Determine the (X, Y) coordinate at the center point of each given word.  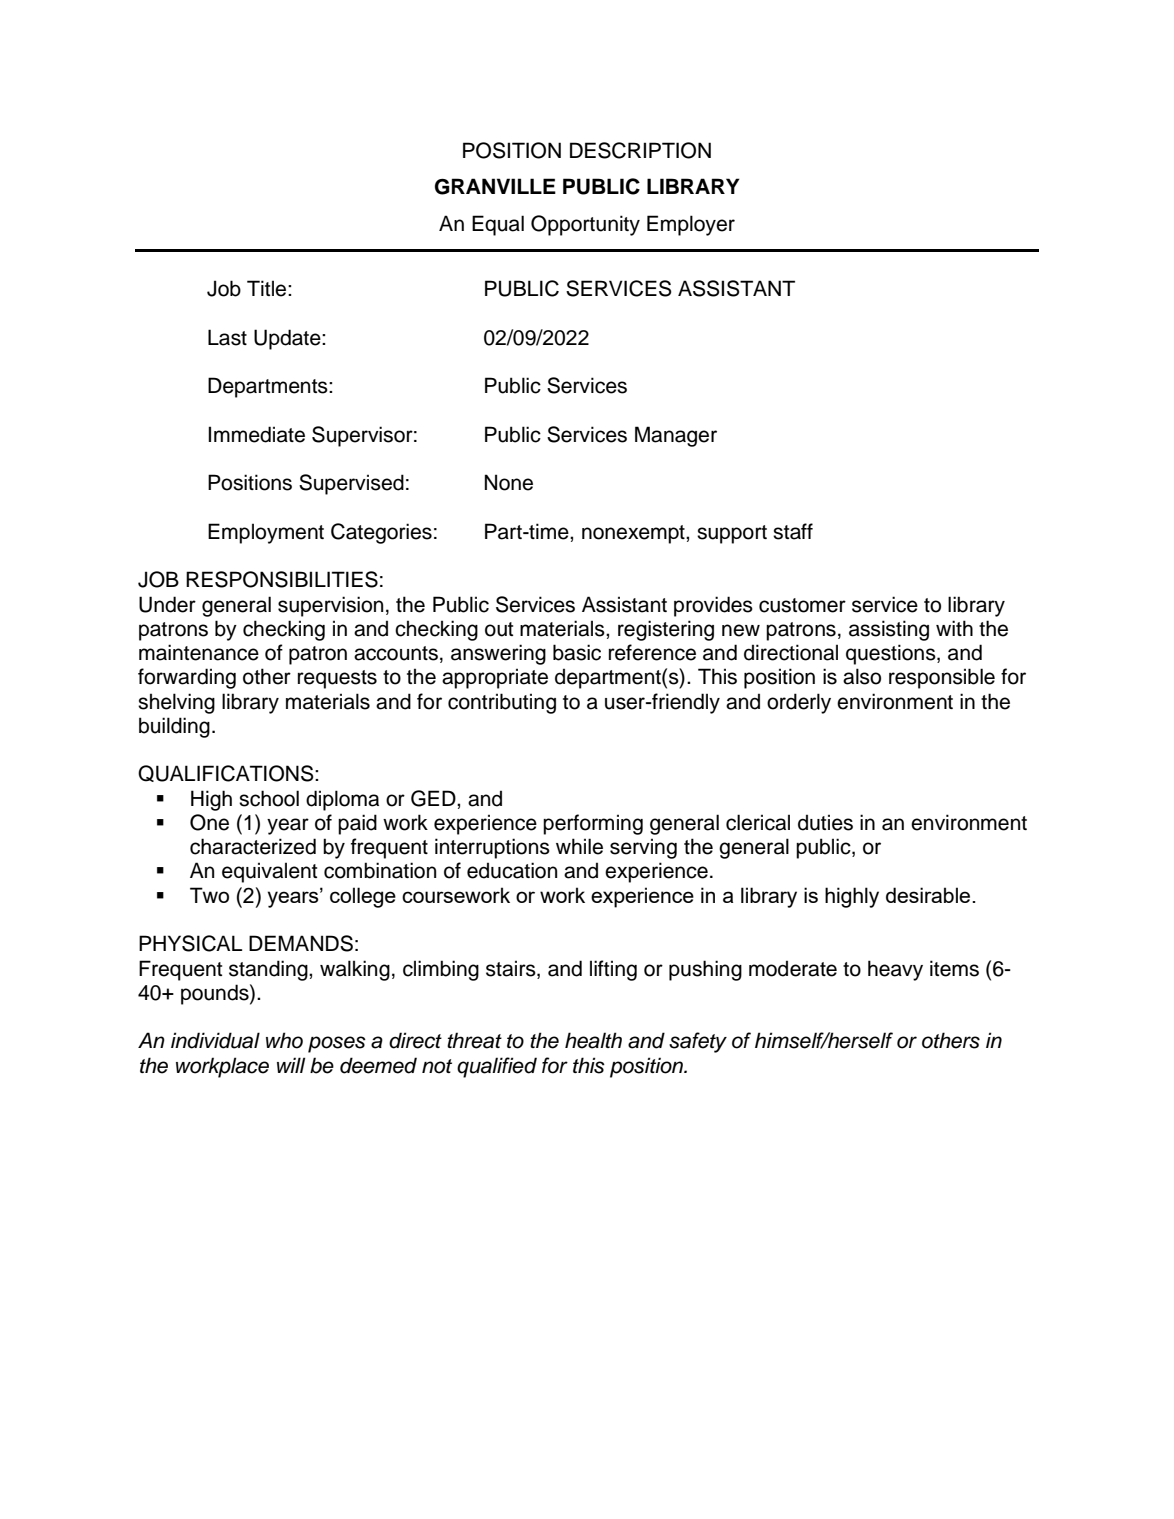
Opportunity (585, 225)
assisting (889, 630)
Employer (691, 225)
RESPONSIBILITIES (282, 579)
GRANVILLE (495, 186)
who (284, 1040)
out (499, 629)
